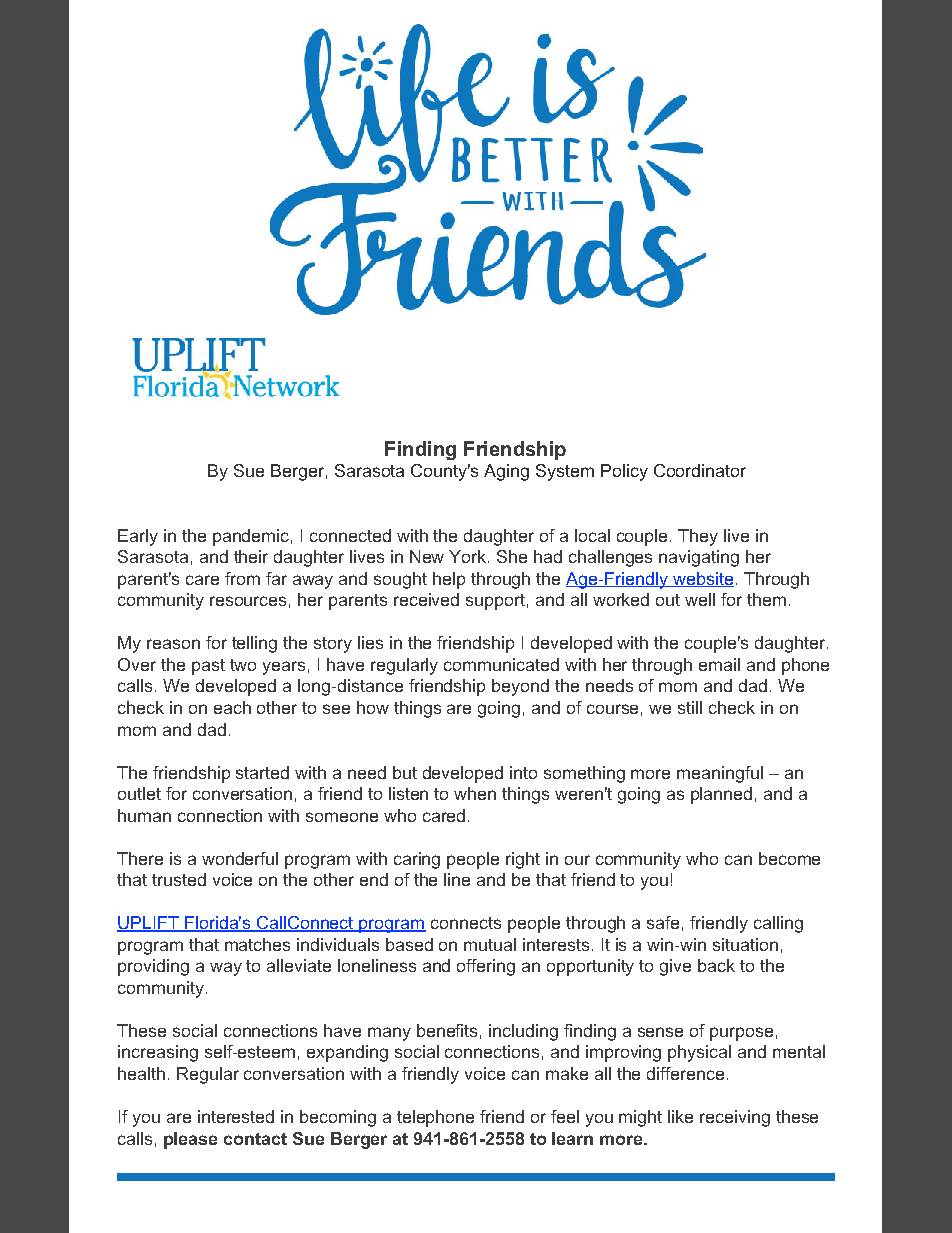  I want to click on when, so click(475, 793).
